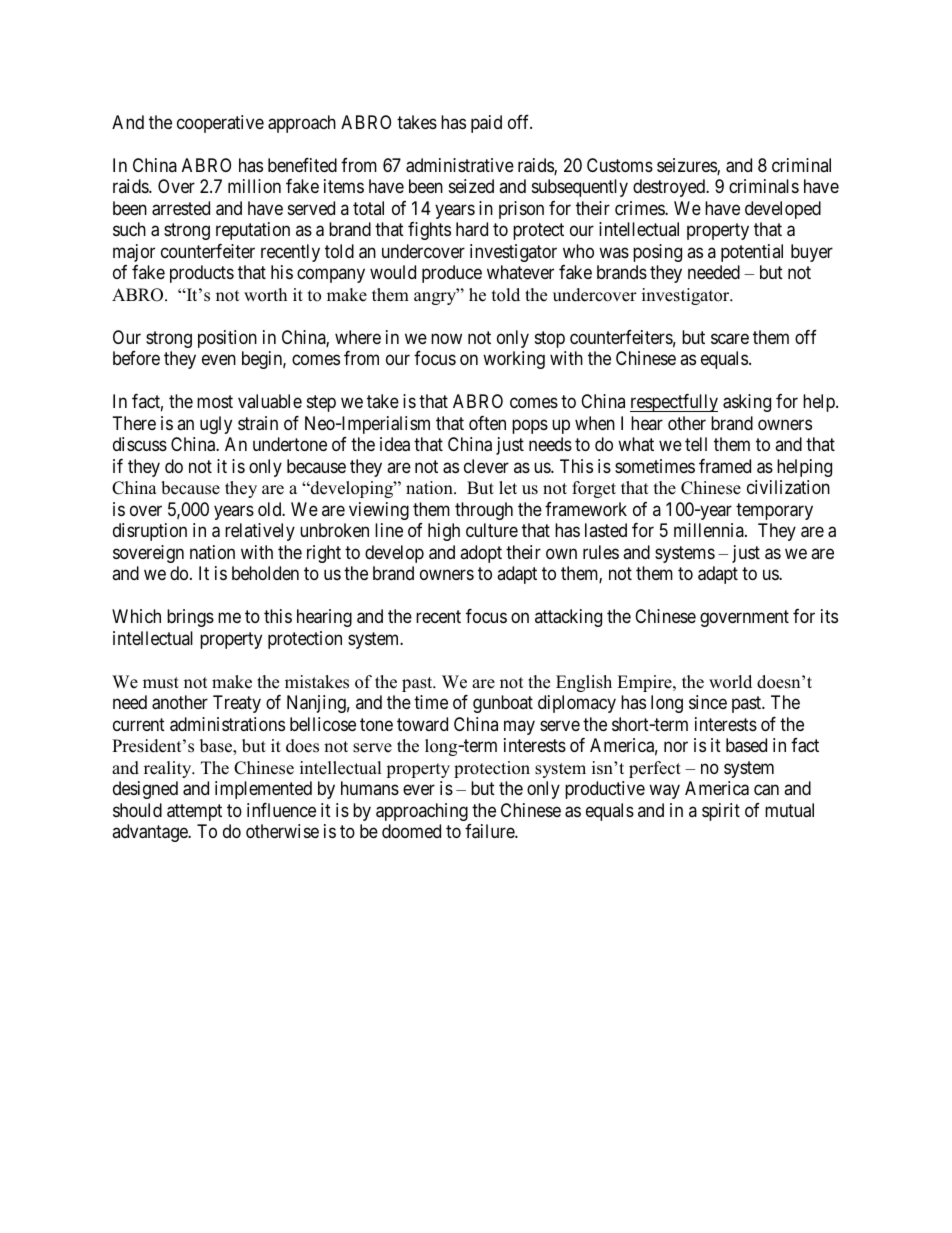 This screenshot has width=952, height=1233. I want to click on even, so click(219, 360).
